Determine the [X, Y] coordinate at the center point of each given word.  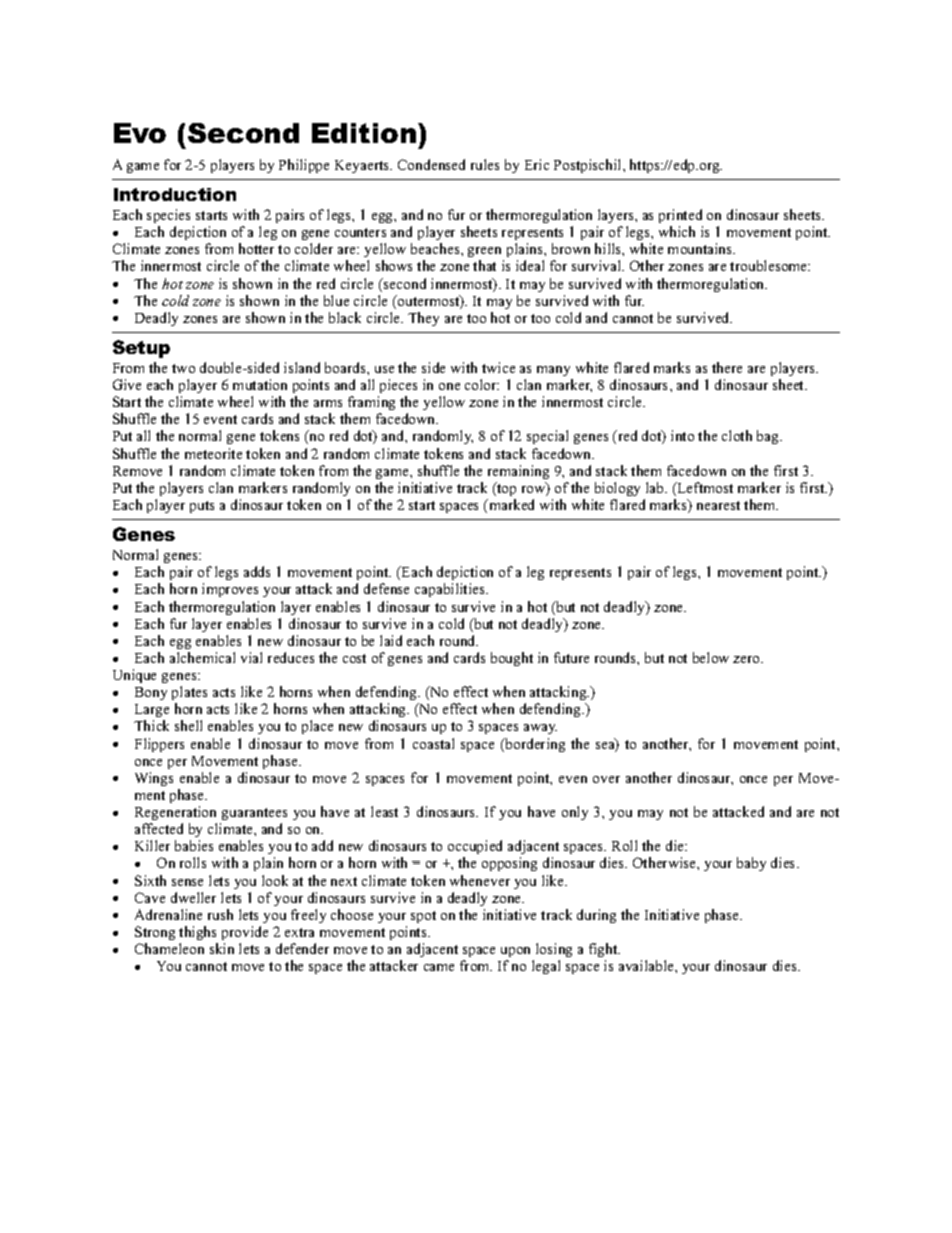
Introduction [175, 194]
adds [257, 571]
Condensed [431, 164]
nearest [718, 505]
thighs [197, 933]
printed [680, 216]
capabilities [451, 590]
